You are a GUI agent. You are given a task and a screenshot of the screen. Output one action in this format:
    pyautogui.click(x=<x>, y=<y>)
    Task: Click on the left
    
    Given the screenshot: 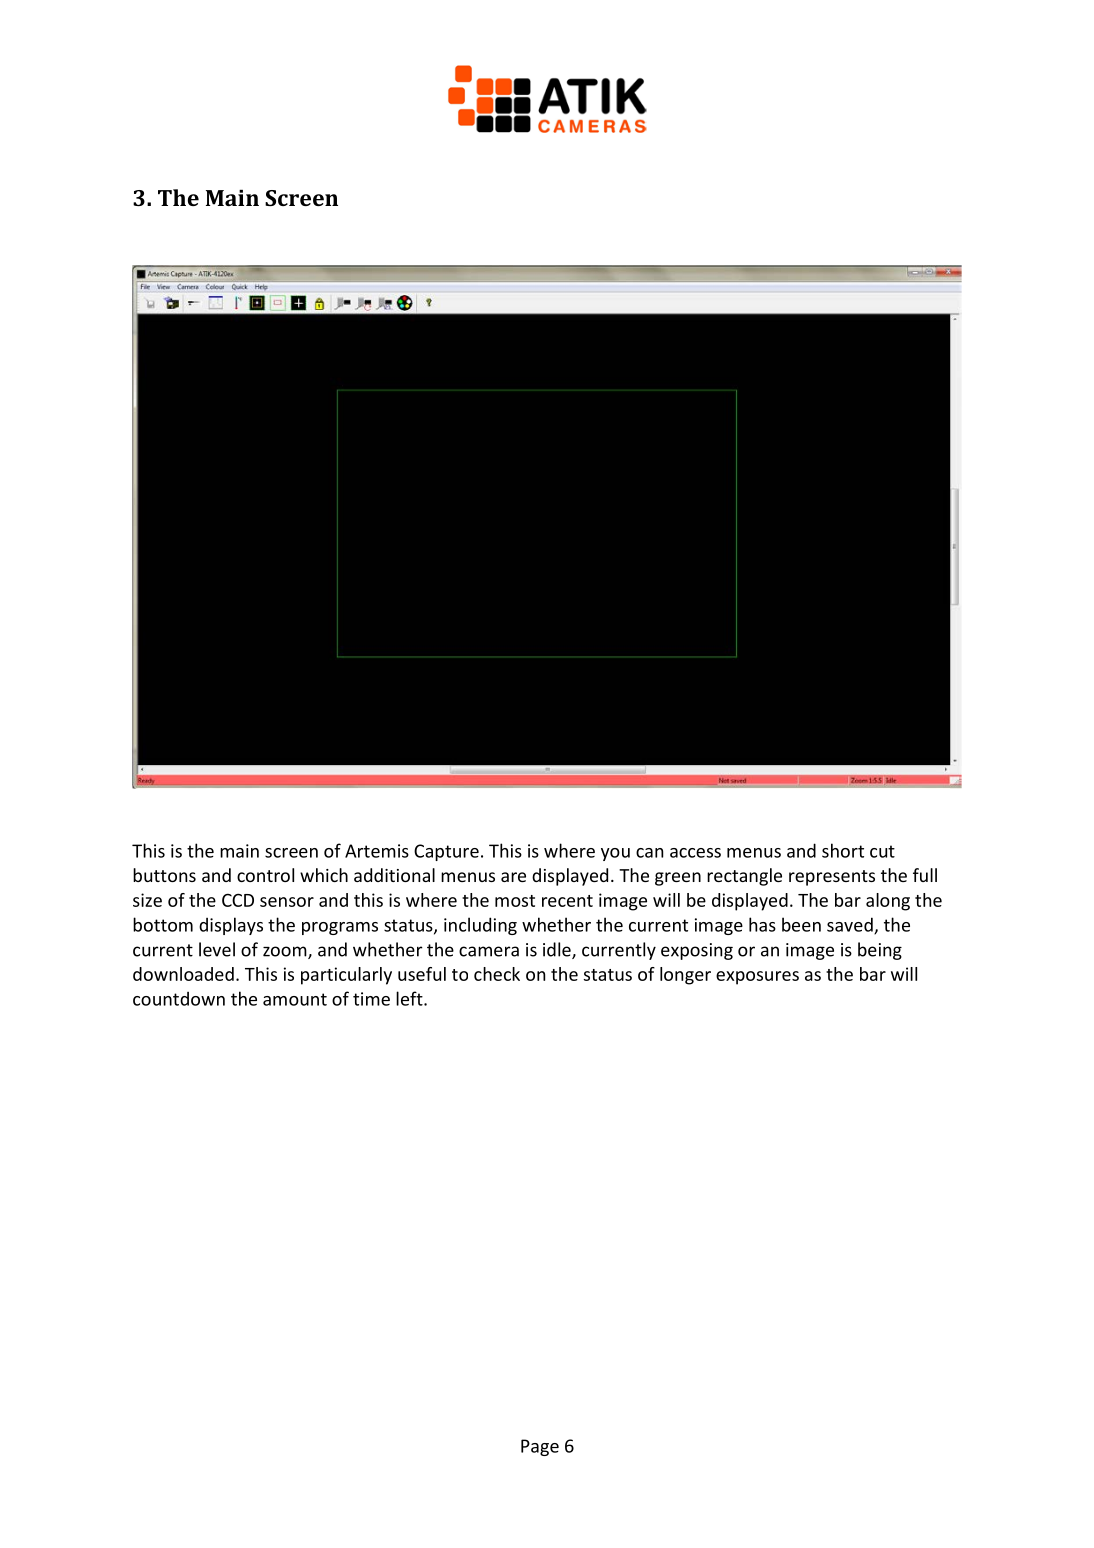 What is the action you would take?
    pyautogui.click(x=410, y=998)
